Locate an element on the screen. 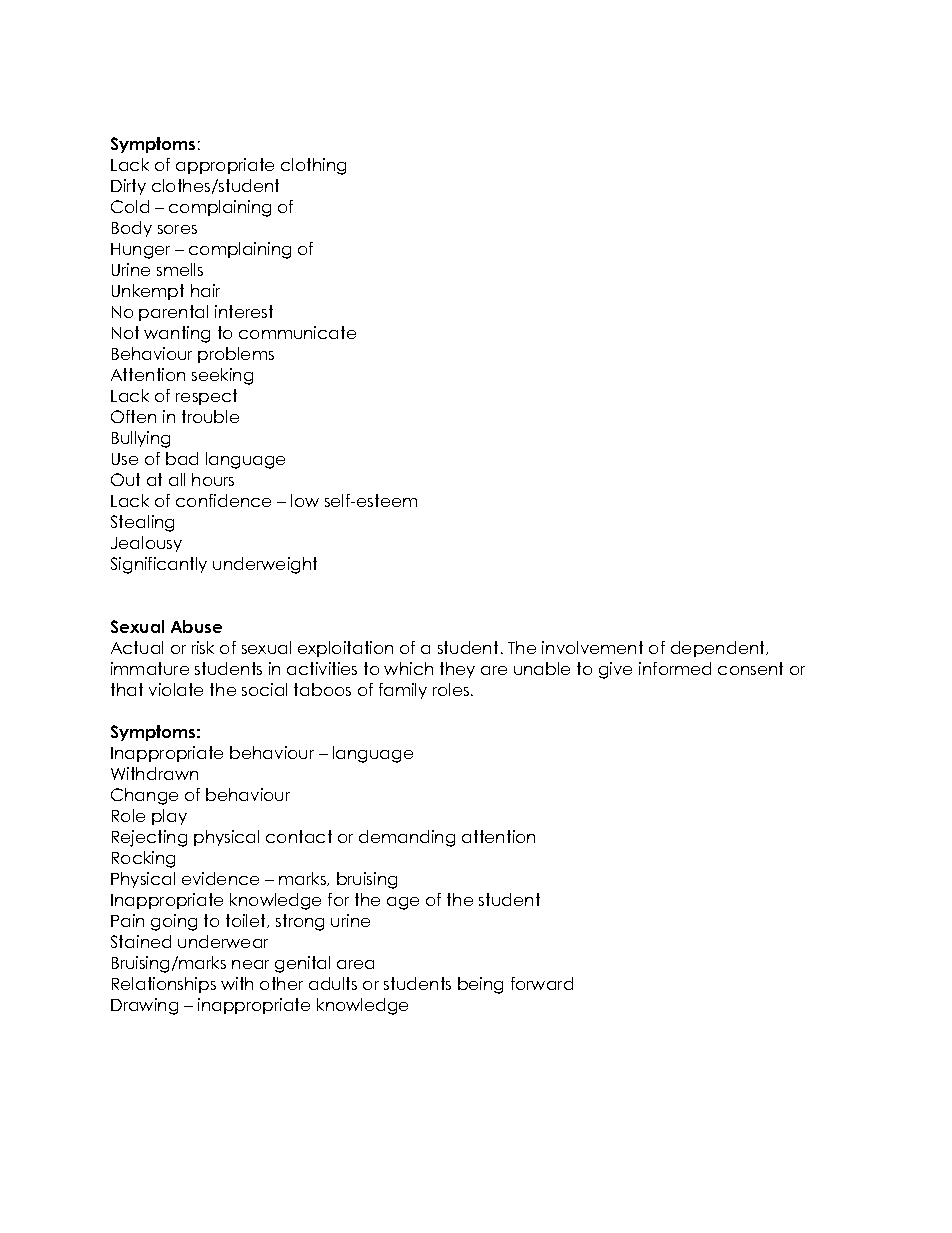 Image resolution: width=952 pixels, height=1233 pixels. Relationships is located at coordinates (164, 985).
